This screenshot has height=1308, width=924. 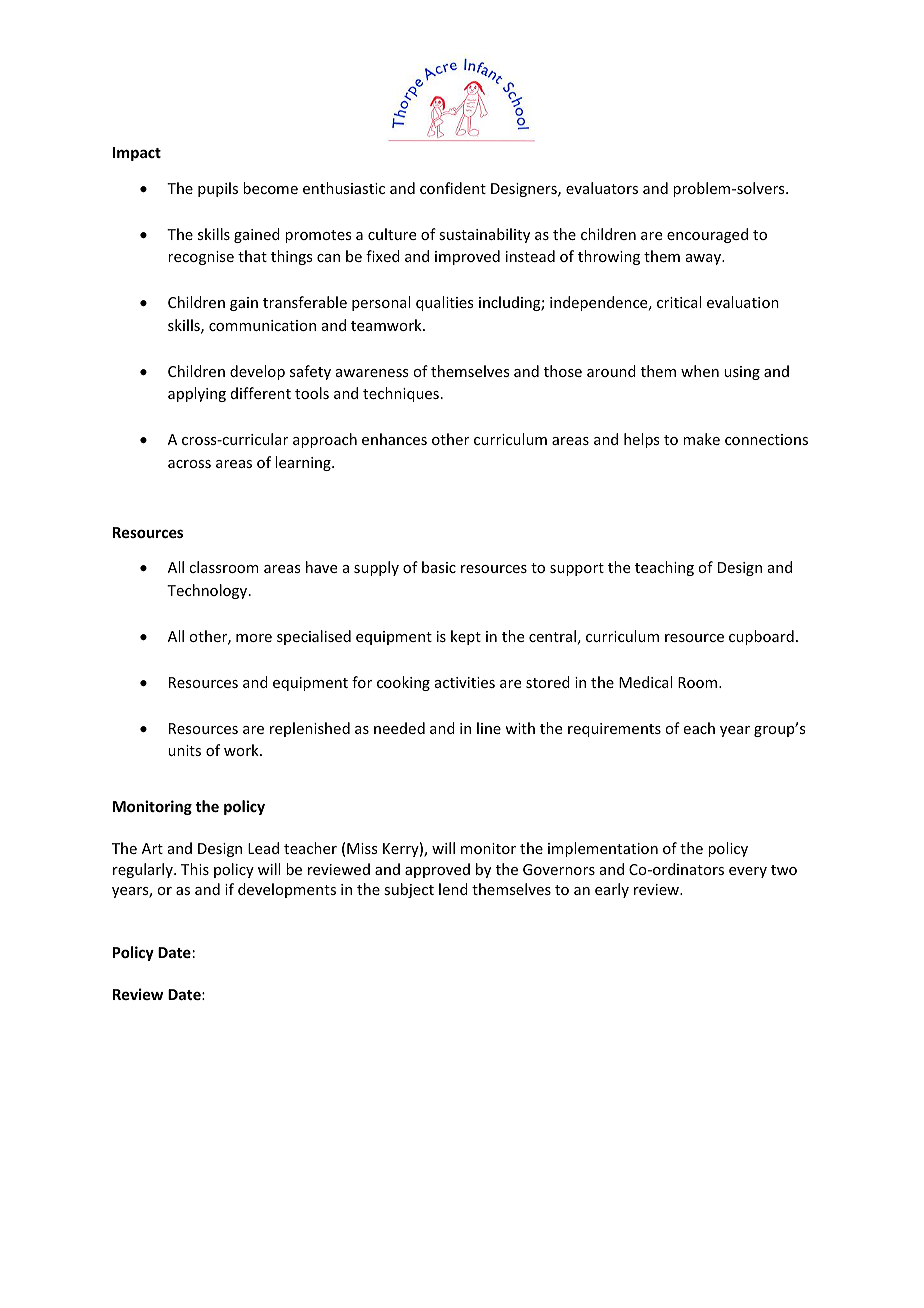 What do you see at coordinates (645, 682) in the screenshot?
I see `Medical` at bounding box center [645, 682].
